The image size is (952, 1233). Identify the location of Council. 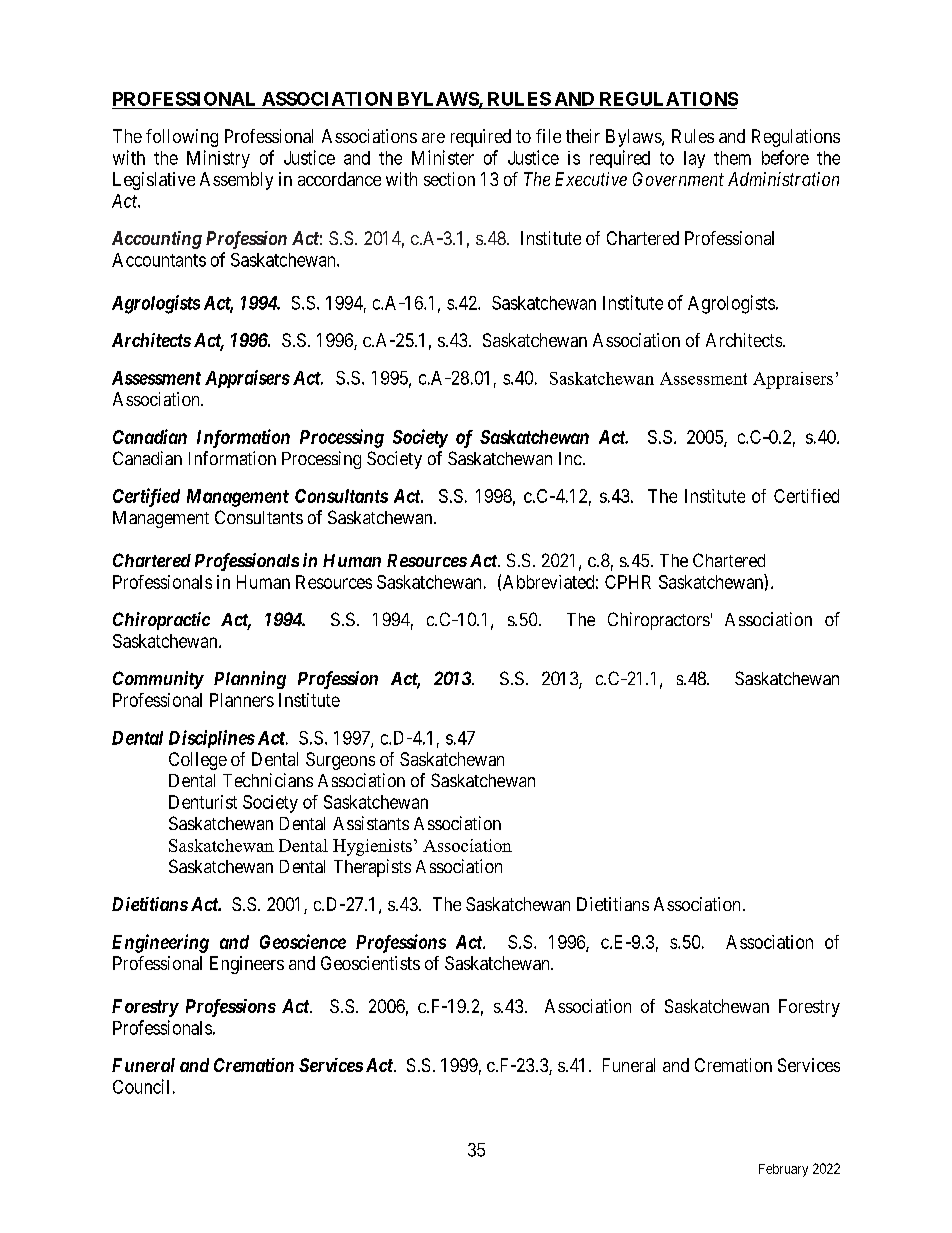
(141, 1086).
